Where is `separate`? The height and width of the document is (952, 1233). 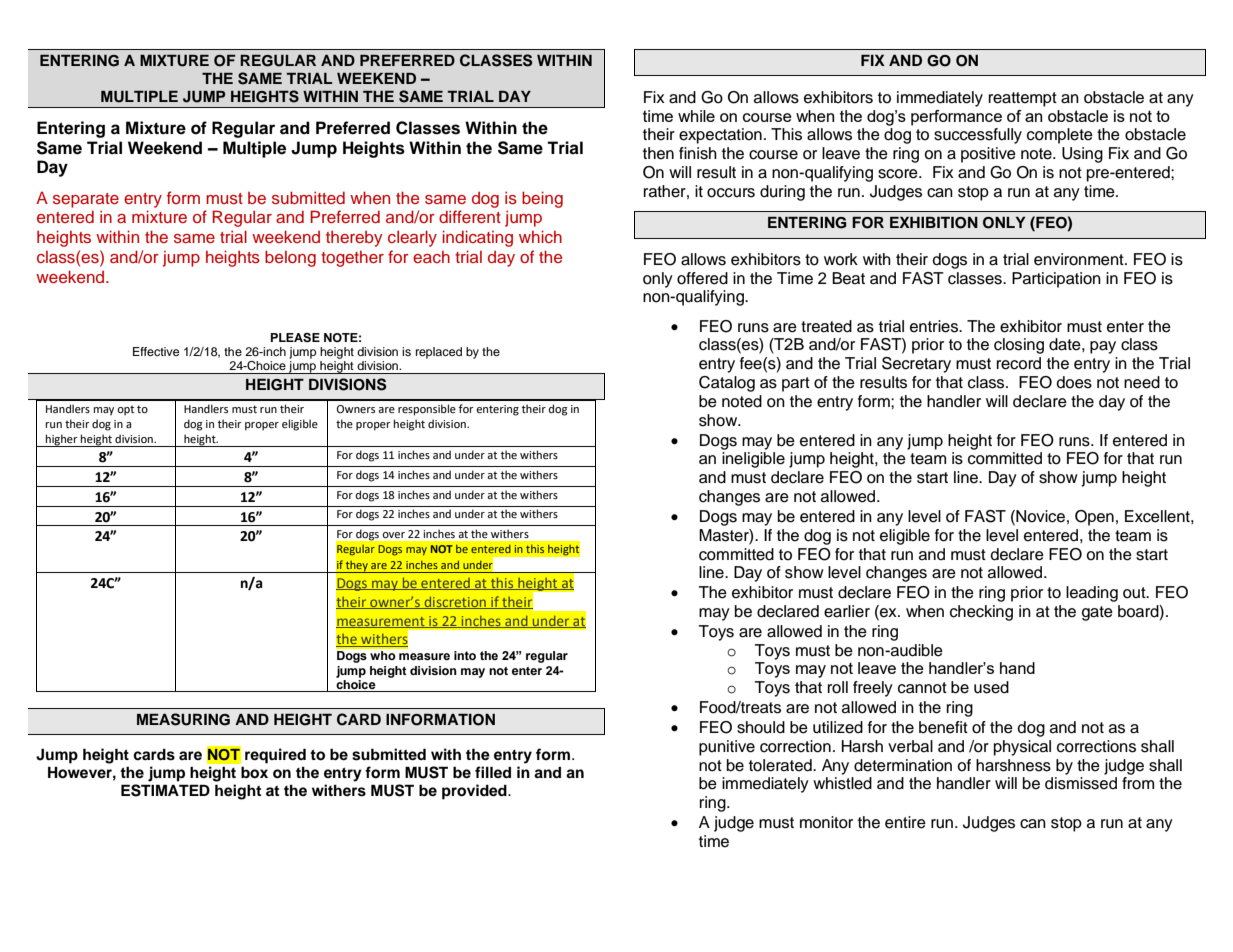 separate is located at coordinates (86, 200).
